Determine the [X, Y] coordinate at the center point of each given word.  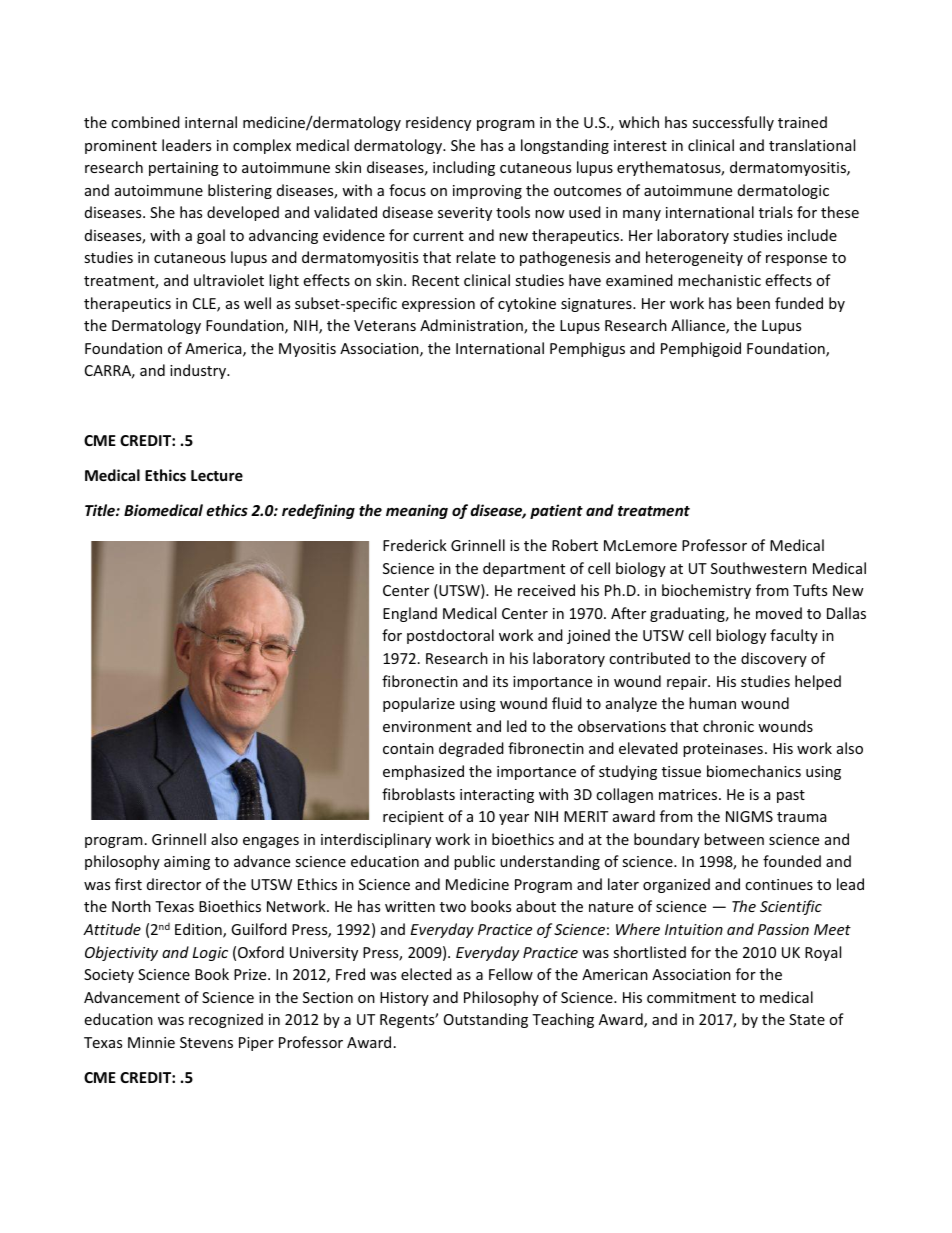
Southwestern [759, 568]
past [791, 796]
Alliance [699, 326]
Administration [472, 326]
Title [101, 510]
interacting [497, 796]
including [464, 168]
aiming [187, 863]
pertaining [184, 169]
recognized [226, 1020]
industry [199, 371]
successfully [733, 123]
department [524, 569]
